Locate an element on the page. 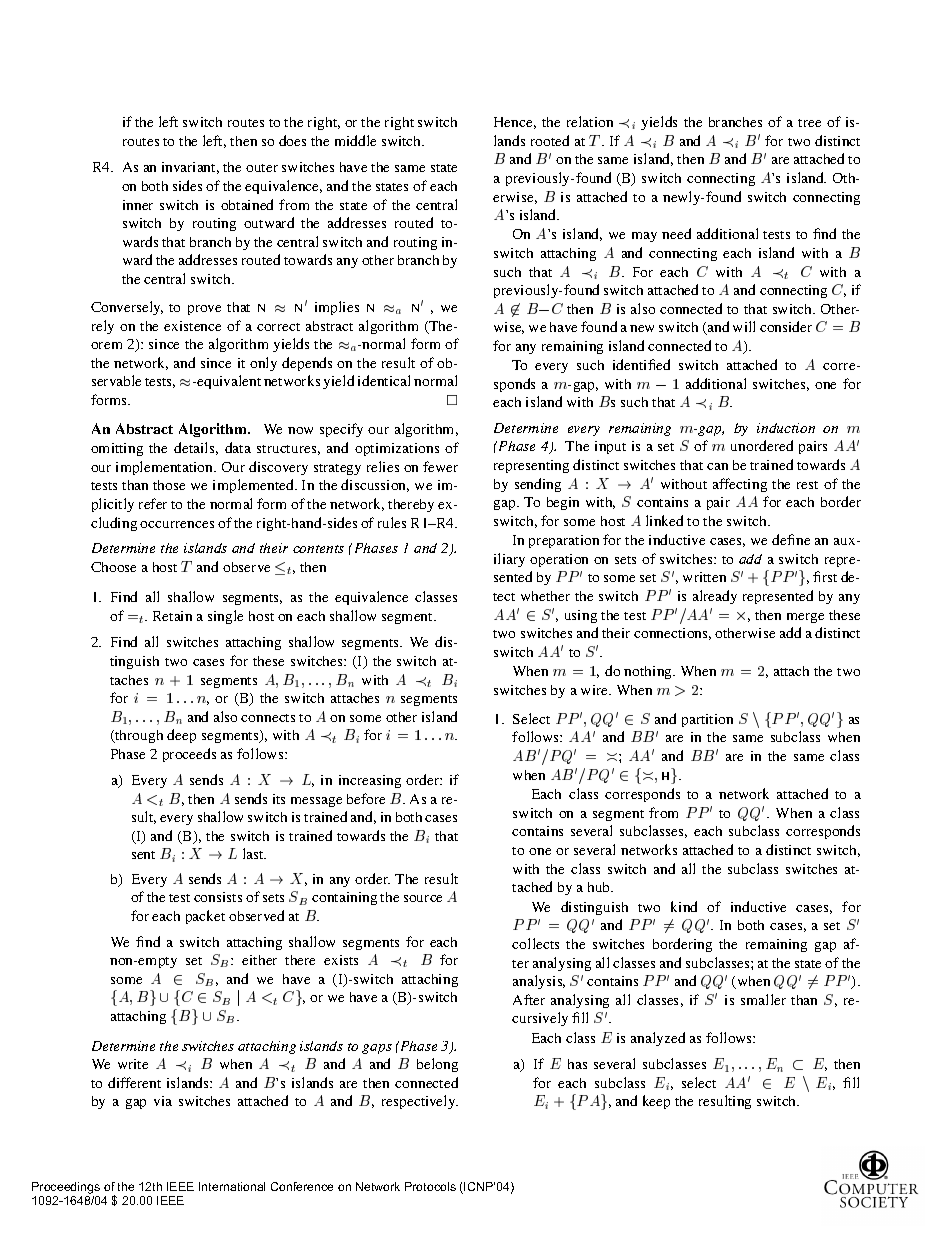 Image resolution: width=952 pixels, height=1233 pixels. inner is located at coordinates (138, 205).
